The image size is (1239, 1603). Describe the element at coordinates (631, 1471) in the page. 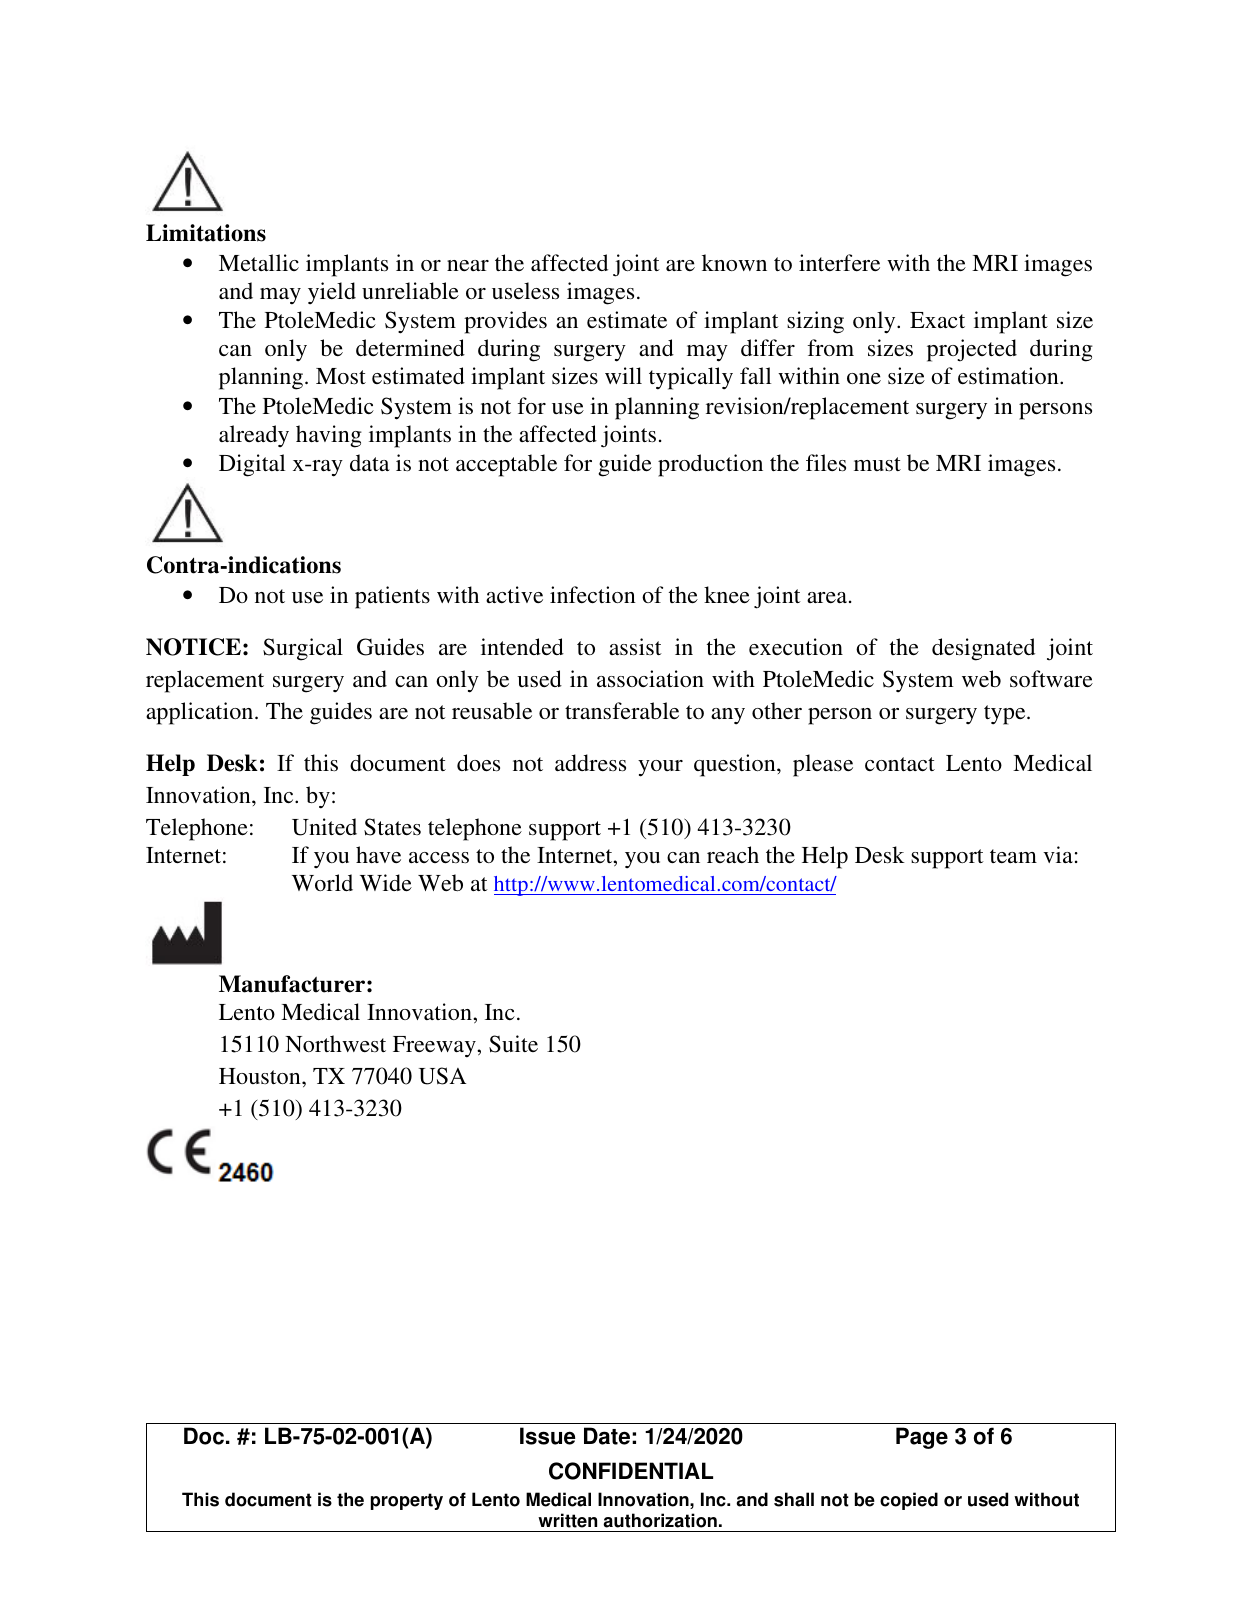

I see `CONFIDENTIAL` at that location.
